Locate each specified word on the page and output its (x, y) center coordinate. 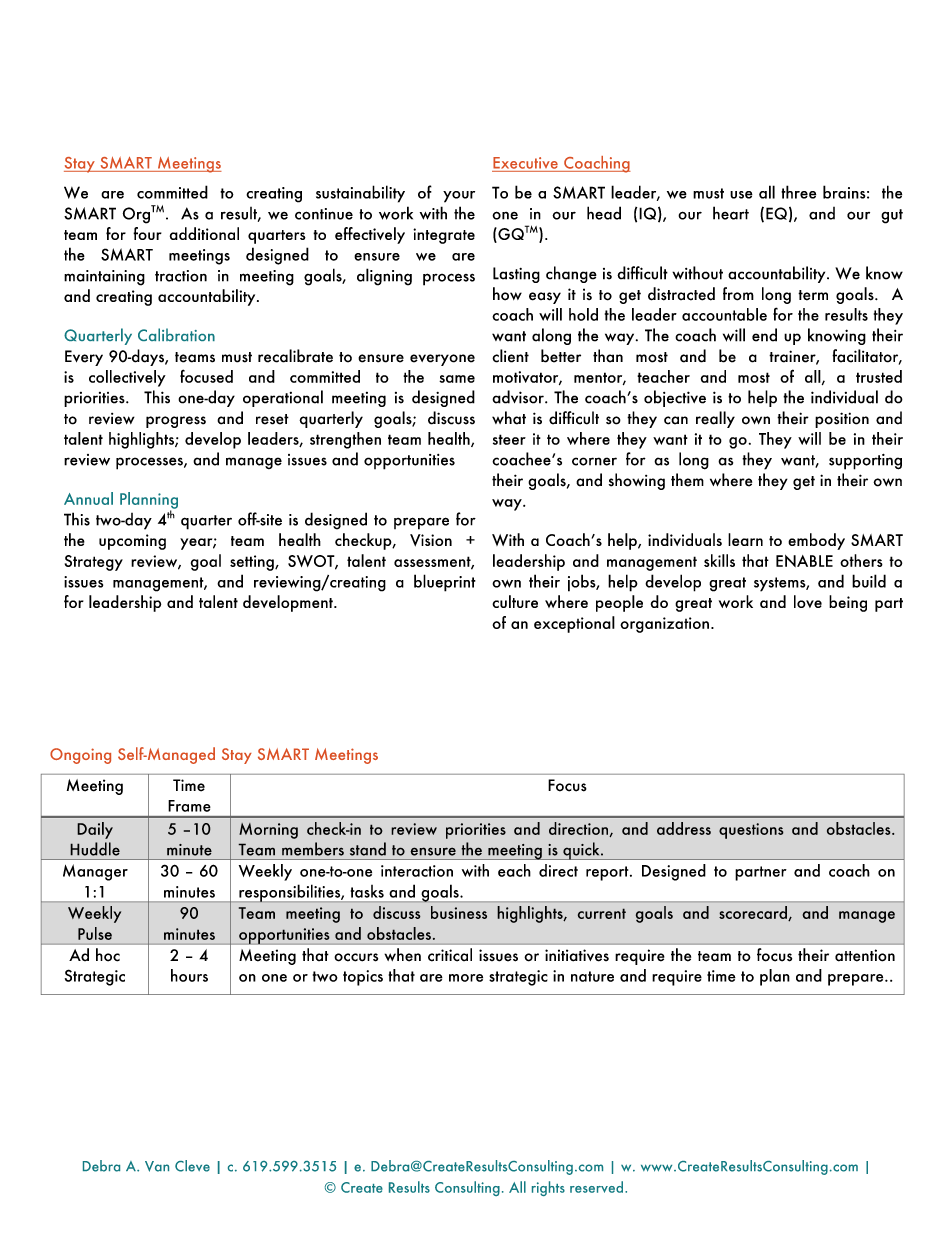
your (459, 197)
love (808, 601)
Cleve (192, 1166)
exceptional (574, 624)
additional (204, 233)
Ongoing (80, 756)
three (798, 192)
